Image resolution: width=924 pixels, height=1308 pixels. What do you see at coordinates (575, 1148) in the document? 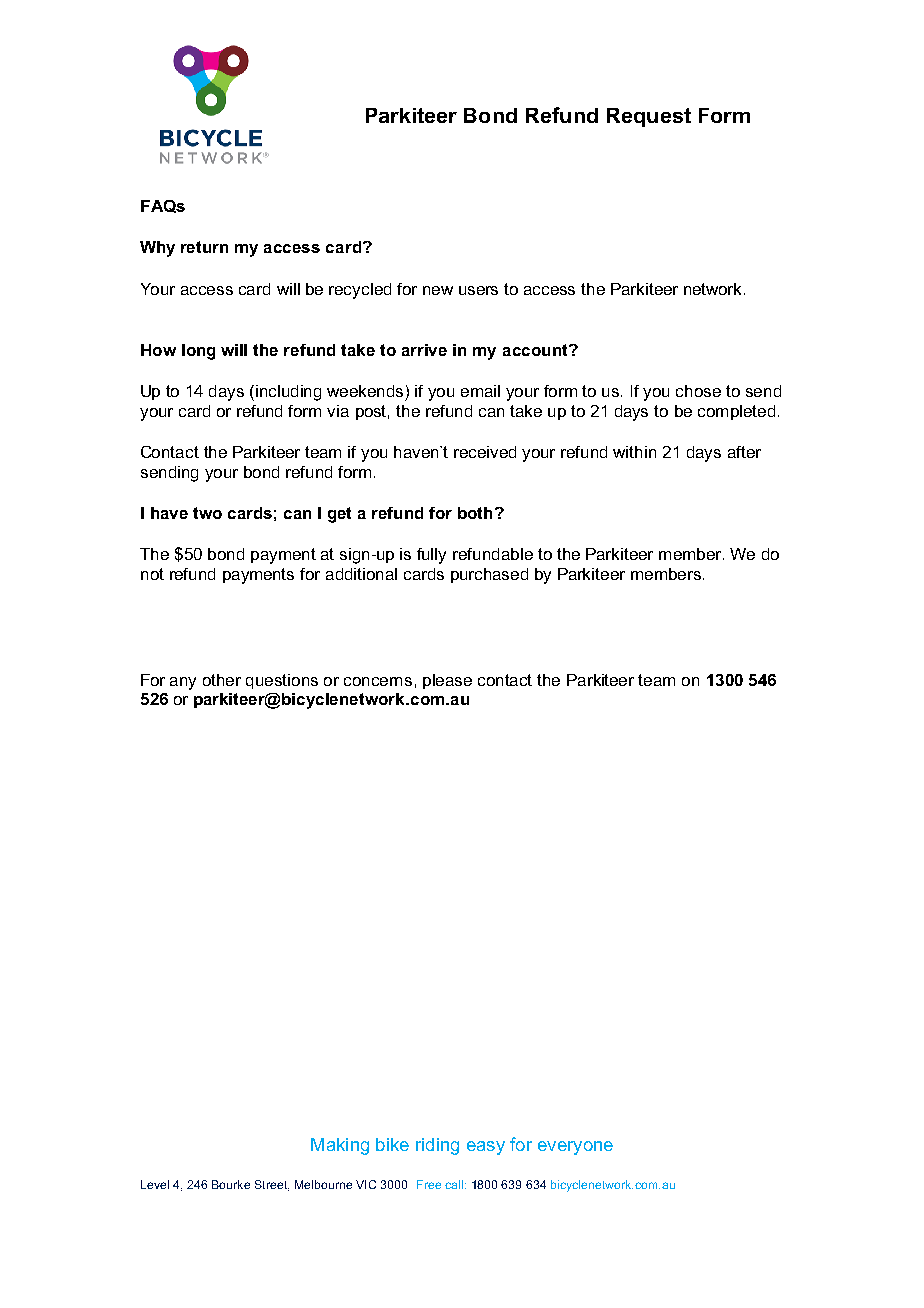
I see `everyone` at bounding box center [575, 1148].
